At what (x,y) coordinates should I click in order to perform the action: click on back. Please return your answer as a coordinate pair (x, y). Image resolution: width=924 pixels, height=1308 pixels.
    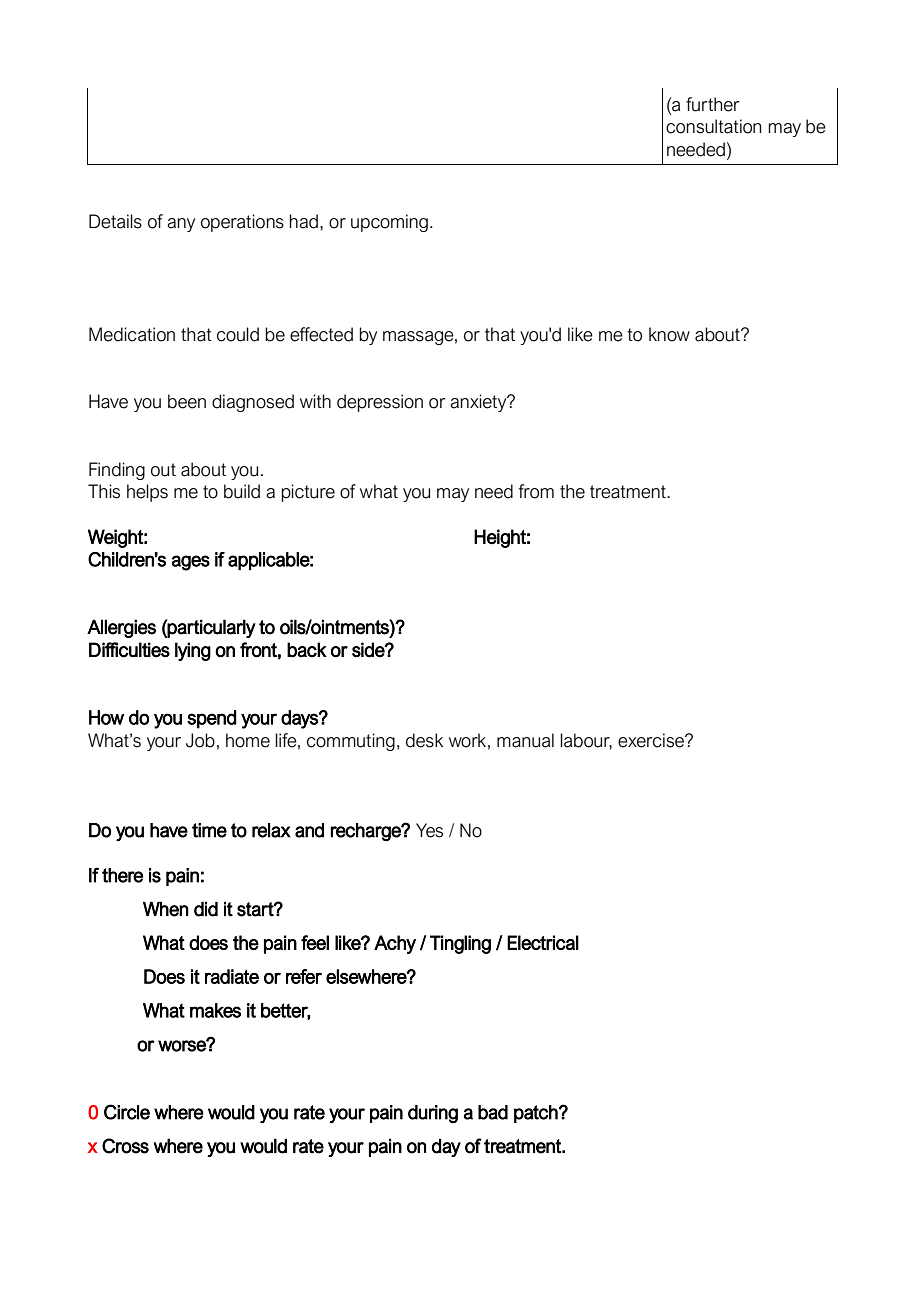
    Looking at the image, I should click on (307, 650).
